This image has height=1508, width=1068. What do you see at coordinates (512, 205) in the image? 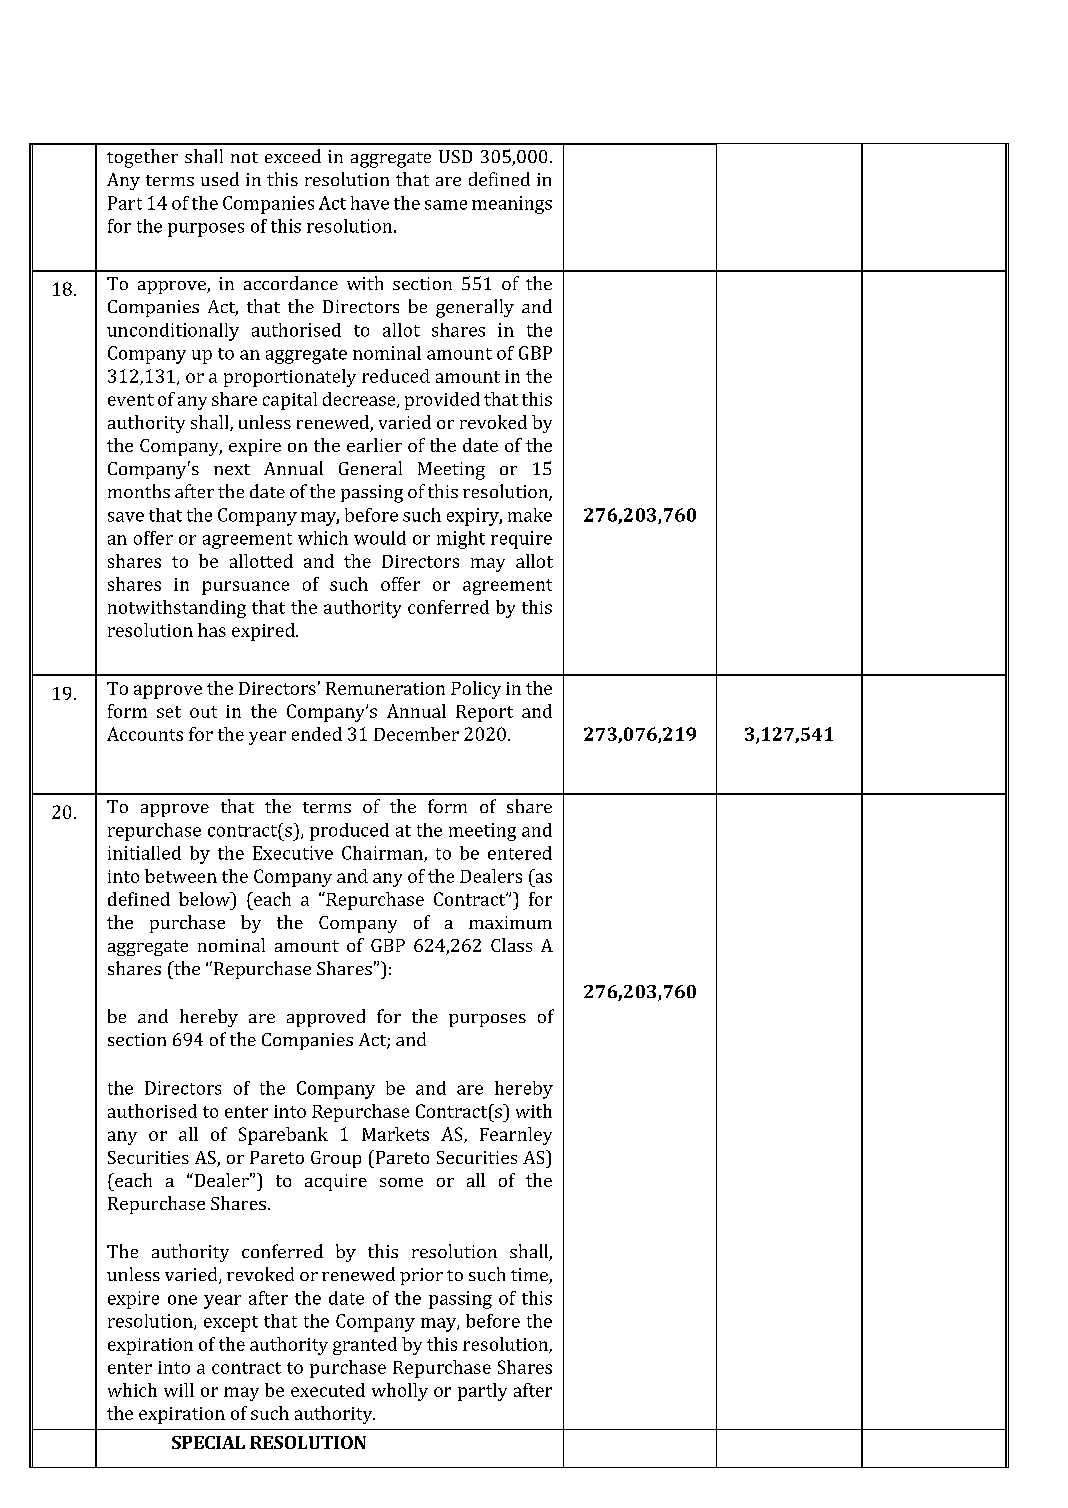
I see `meanings` at bounding box center [512, 205].
